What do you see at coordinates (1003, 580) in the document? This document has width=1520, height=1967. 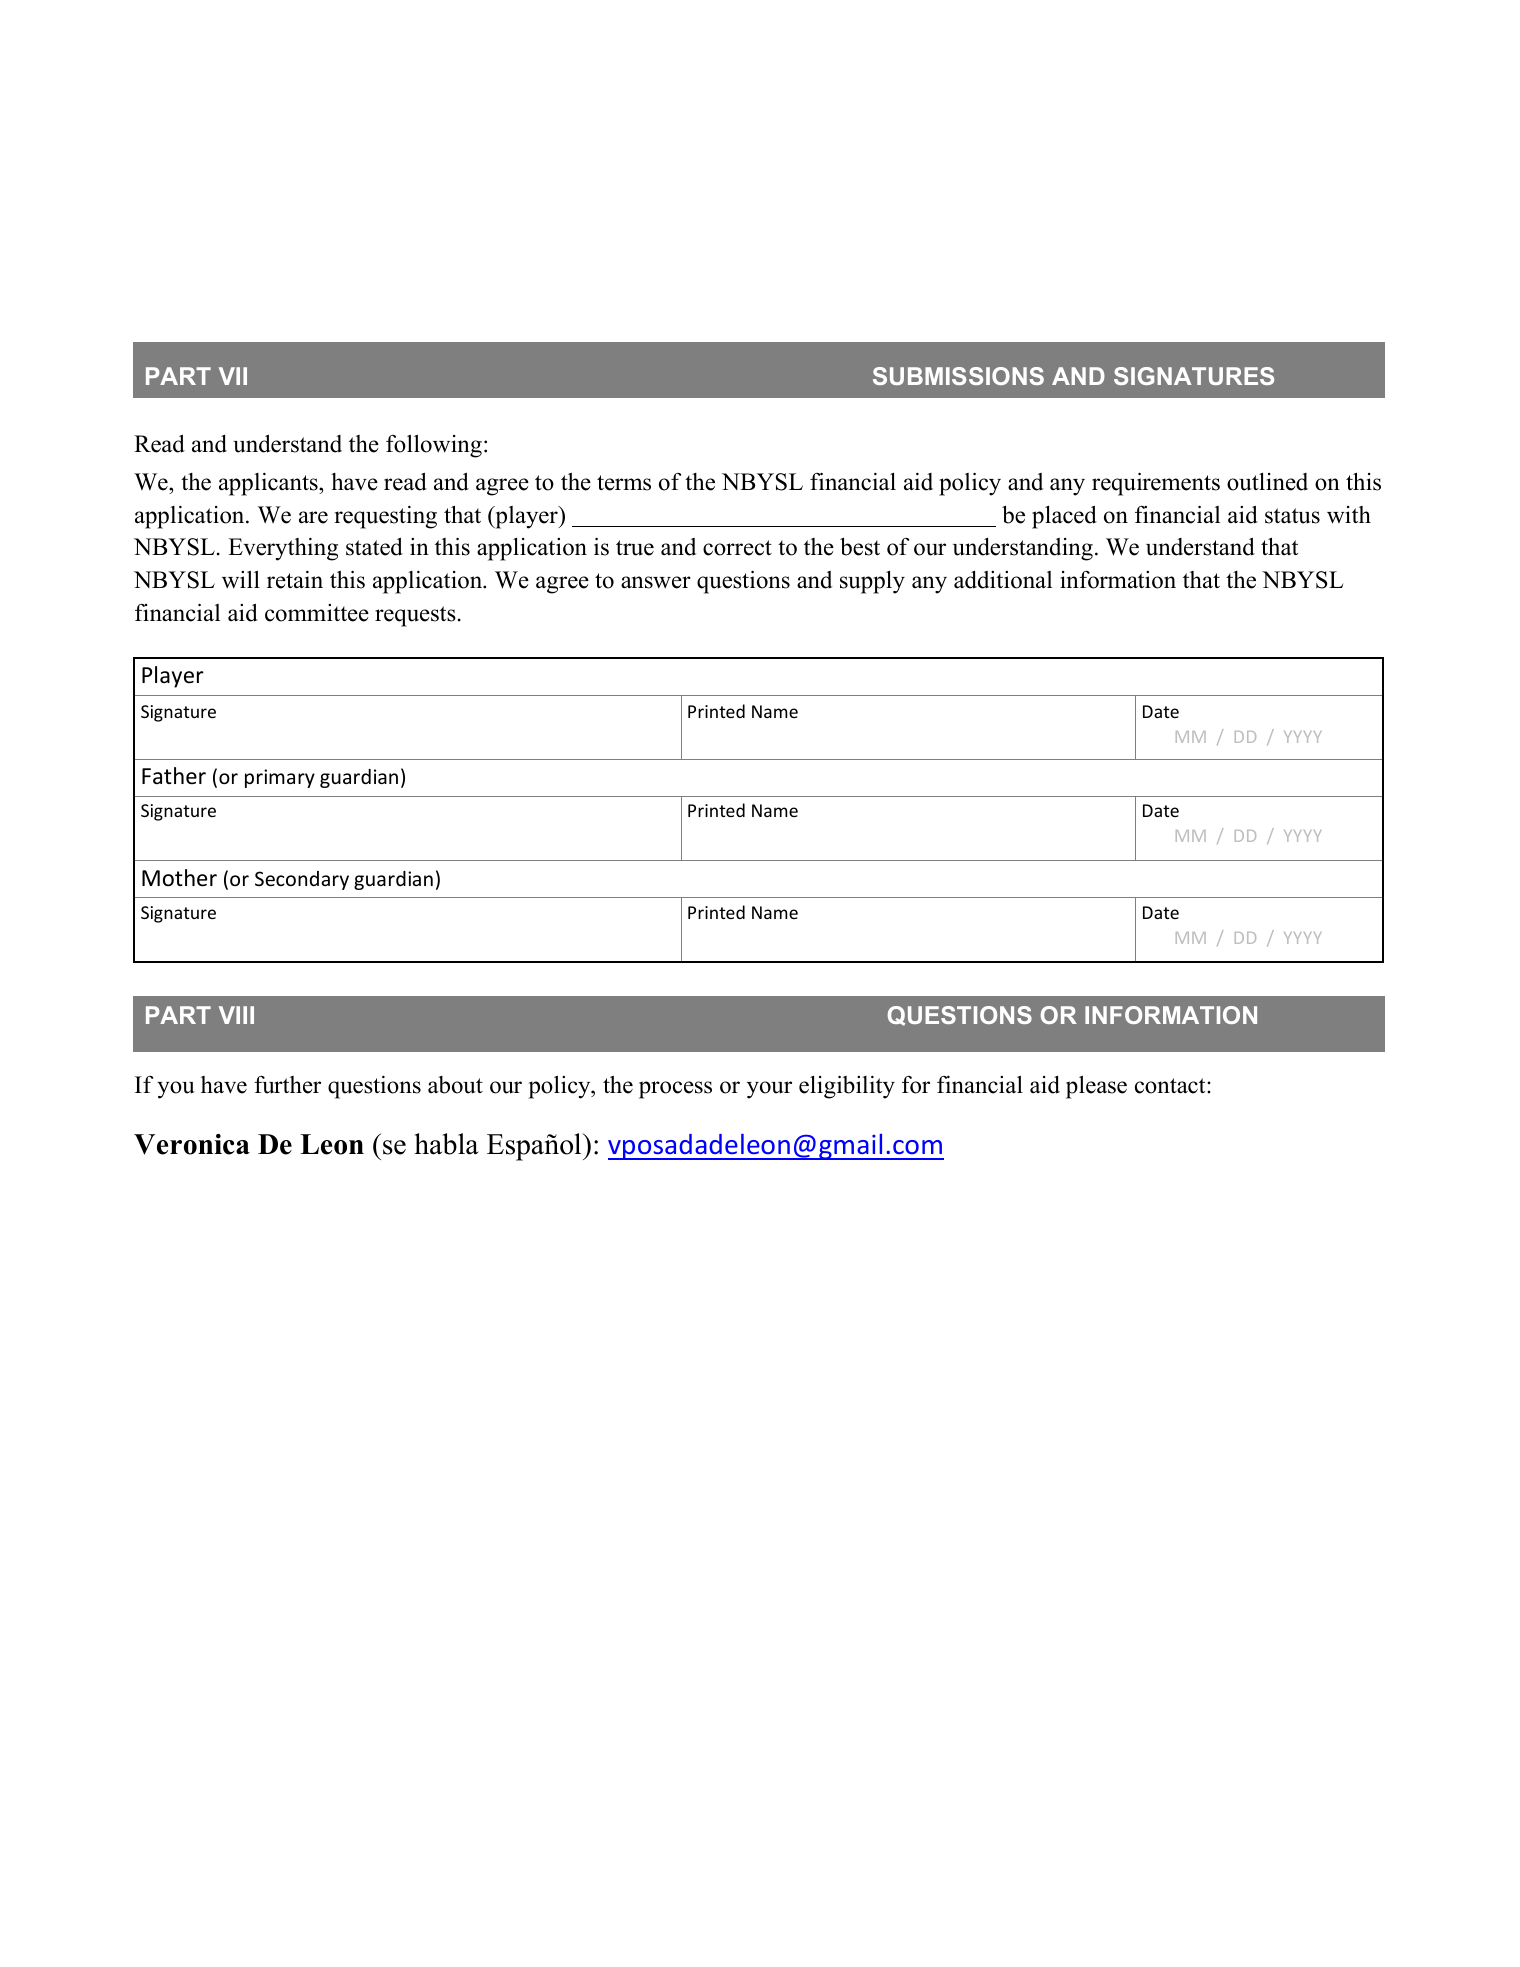 I see `additional` at bounding box center [1003, 580].
